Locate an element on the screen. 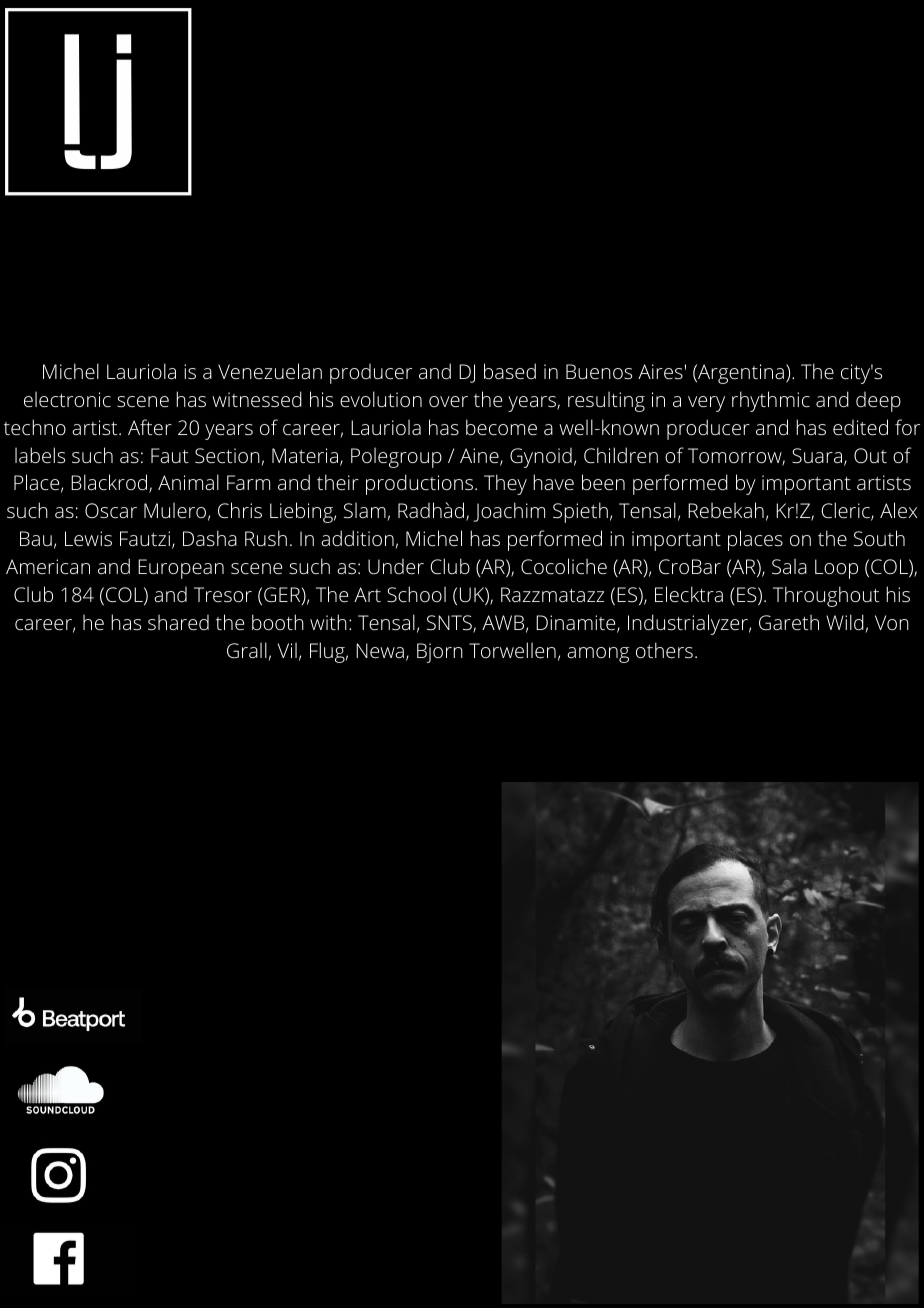  edited is located at coordinates (860, 427).
